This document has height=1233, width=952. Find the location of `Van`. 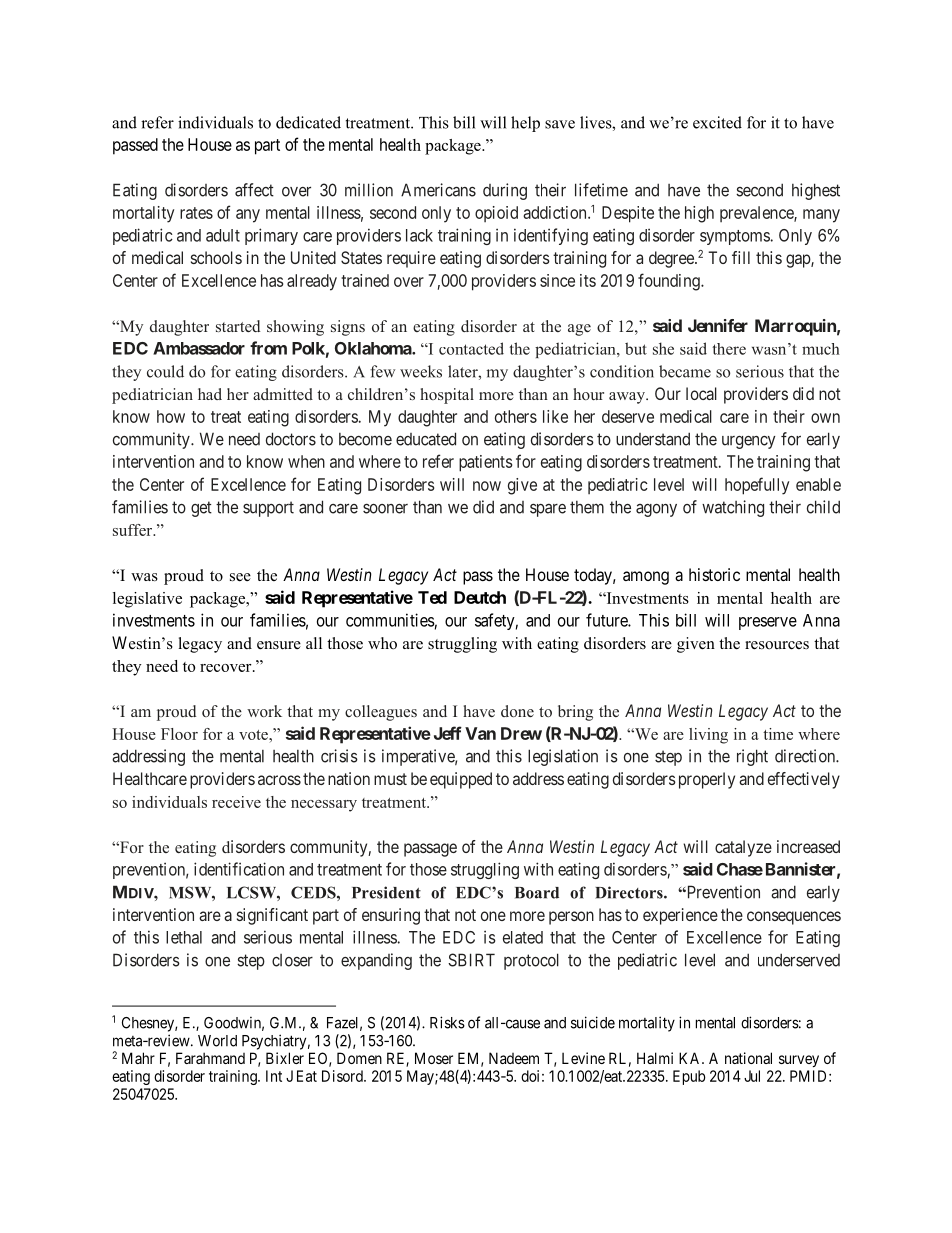

Van is located at coordinates (480, 733).
